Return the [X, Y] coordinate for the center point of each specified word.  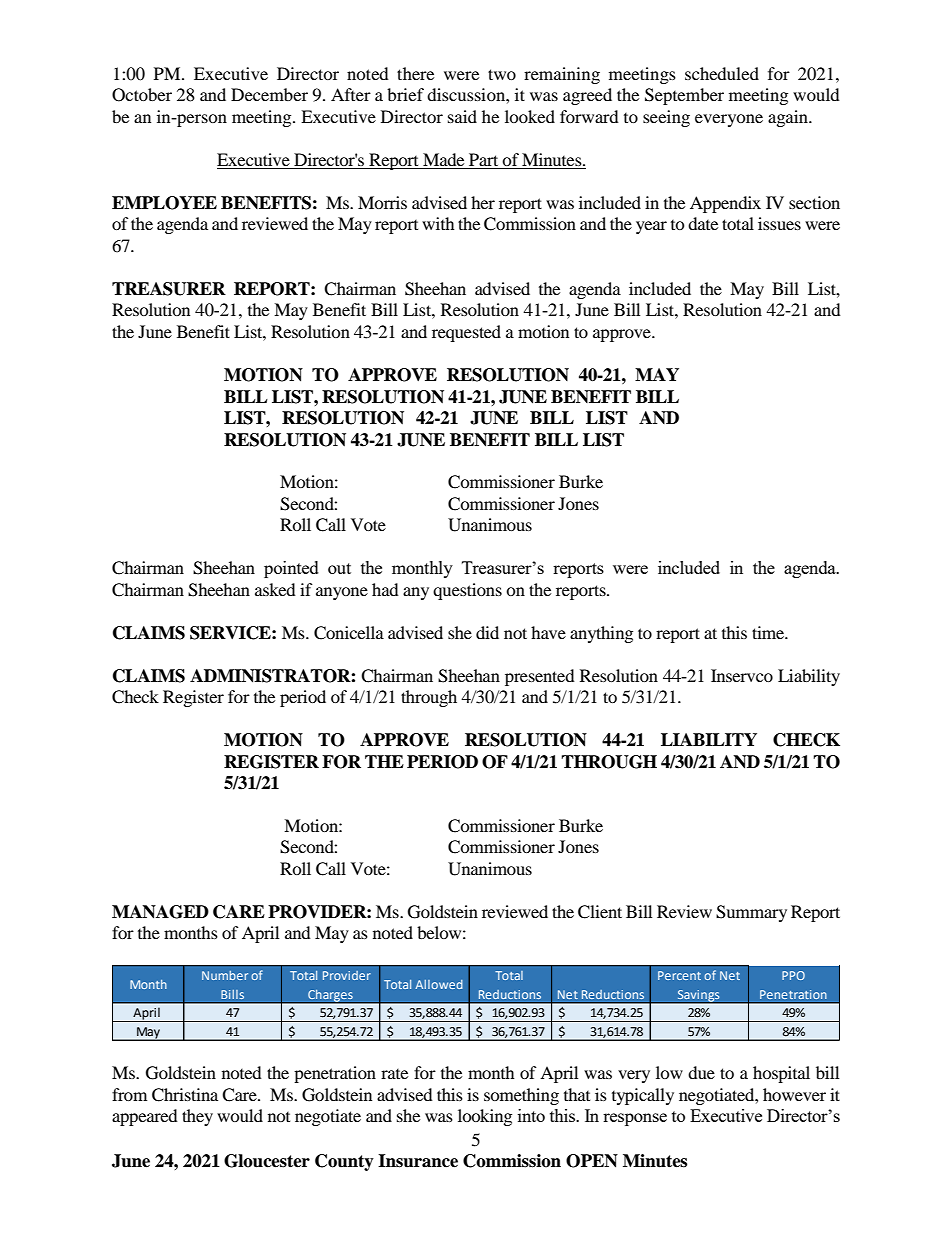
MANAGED [160, 912]
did [487, 632]
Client [600, 912]
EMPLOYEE [164, 203]
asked [275, 589]
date [703, 223]
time [769, 632]
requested [466, 333]
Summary [751, 913]
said [462, 116]
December [269, 94]
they [197, 1117]
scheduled [722, 73]
